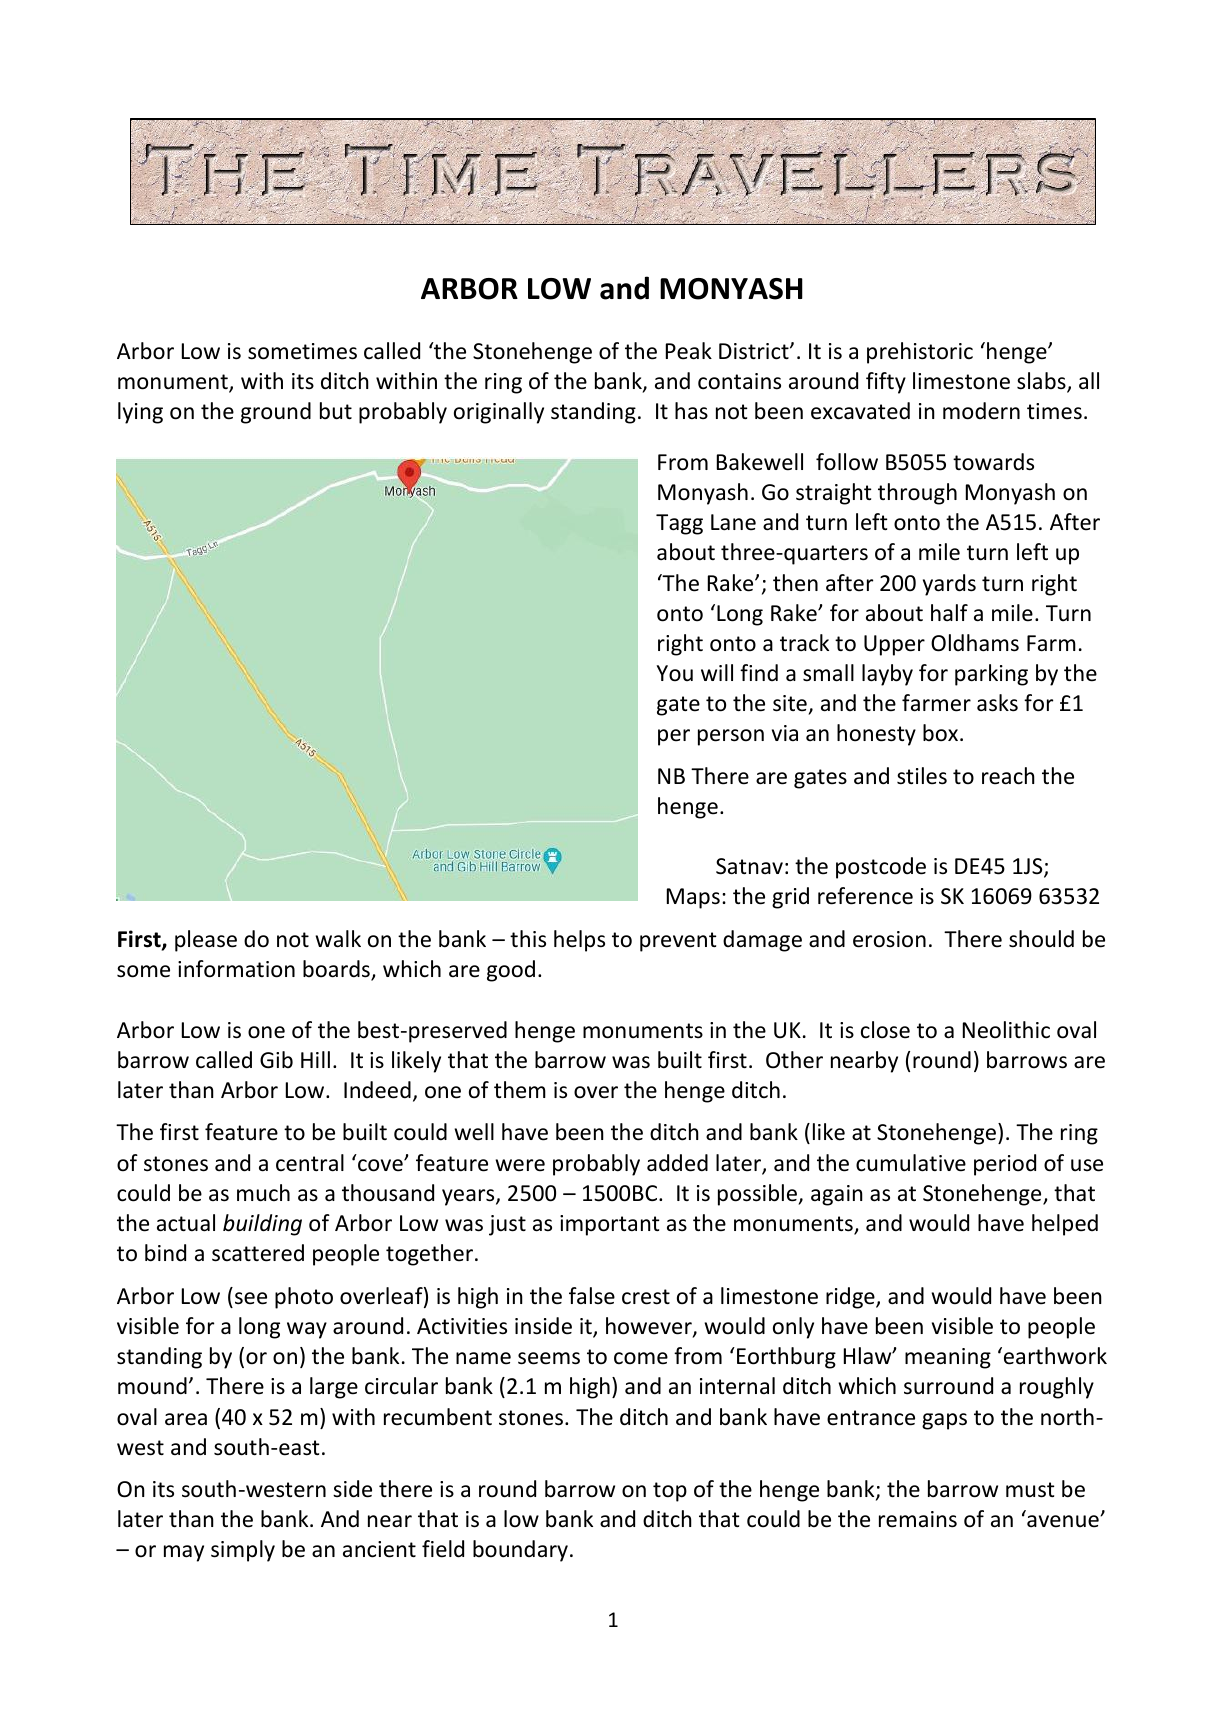 The width and height of the screenshot is (1226, 1734). What do you see at coordinates (991, 675) in the screenshot?
I see `parking` at bounding box center [991, 675].
